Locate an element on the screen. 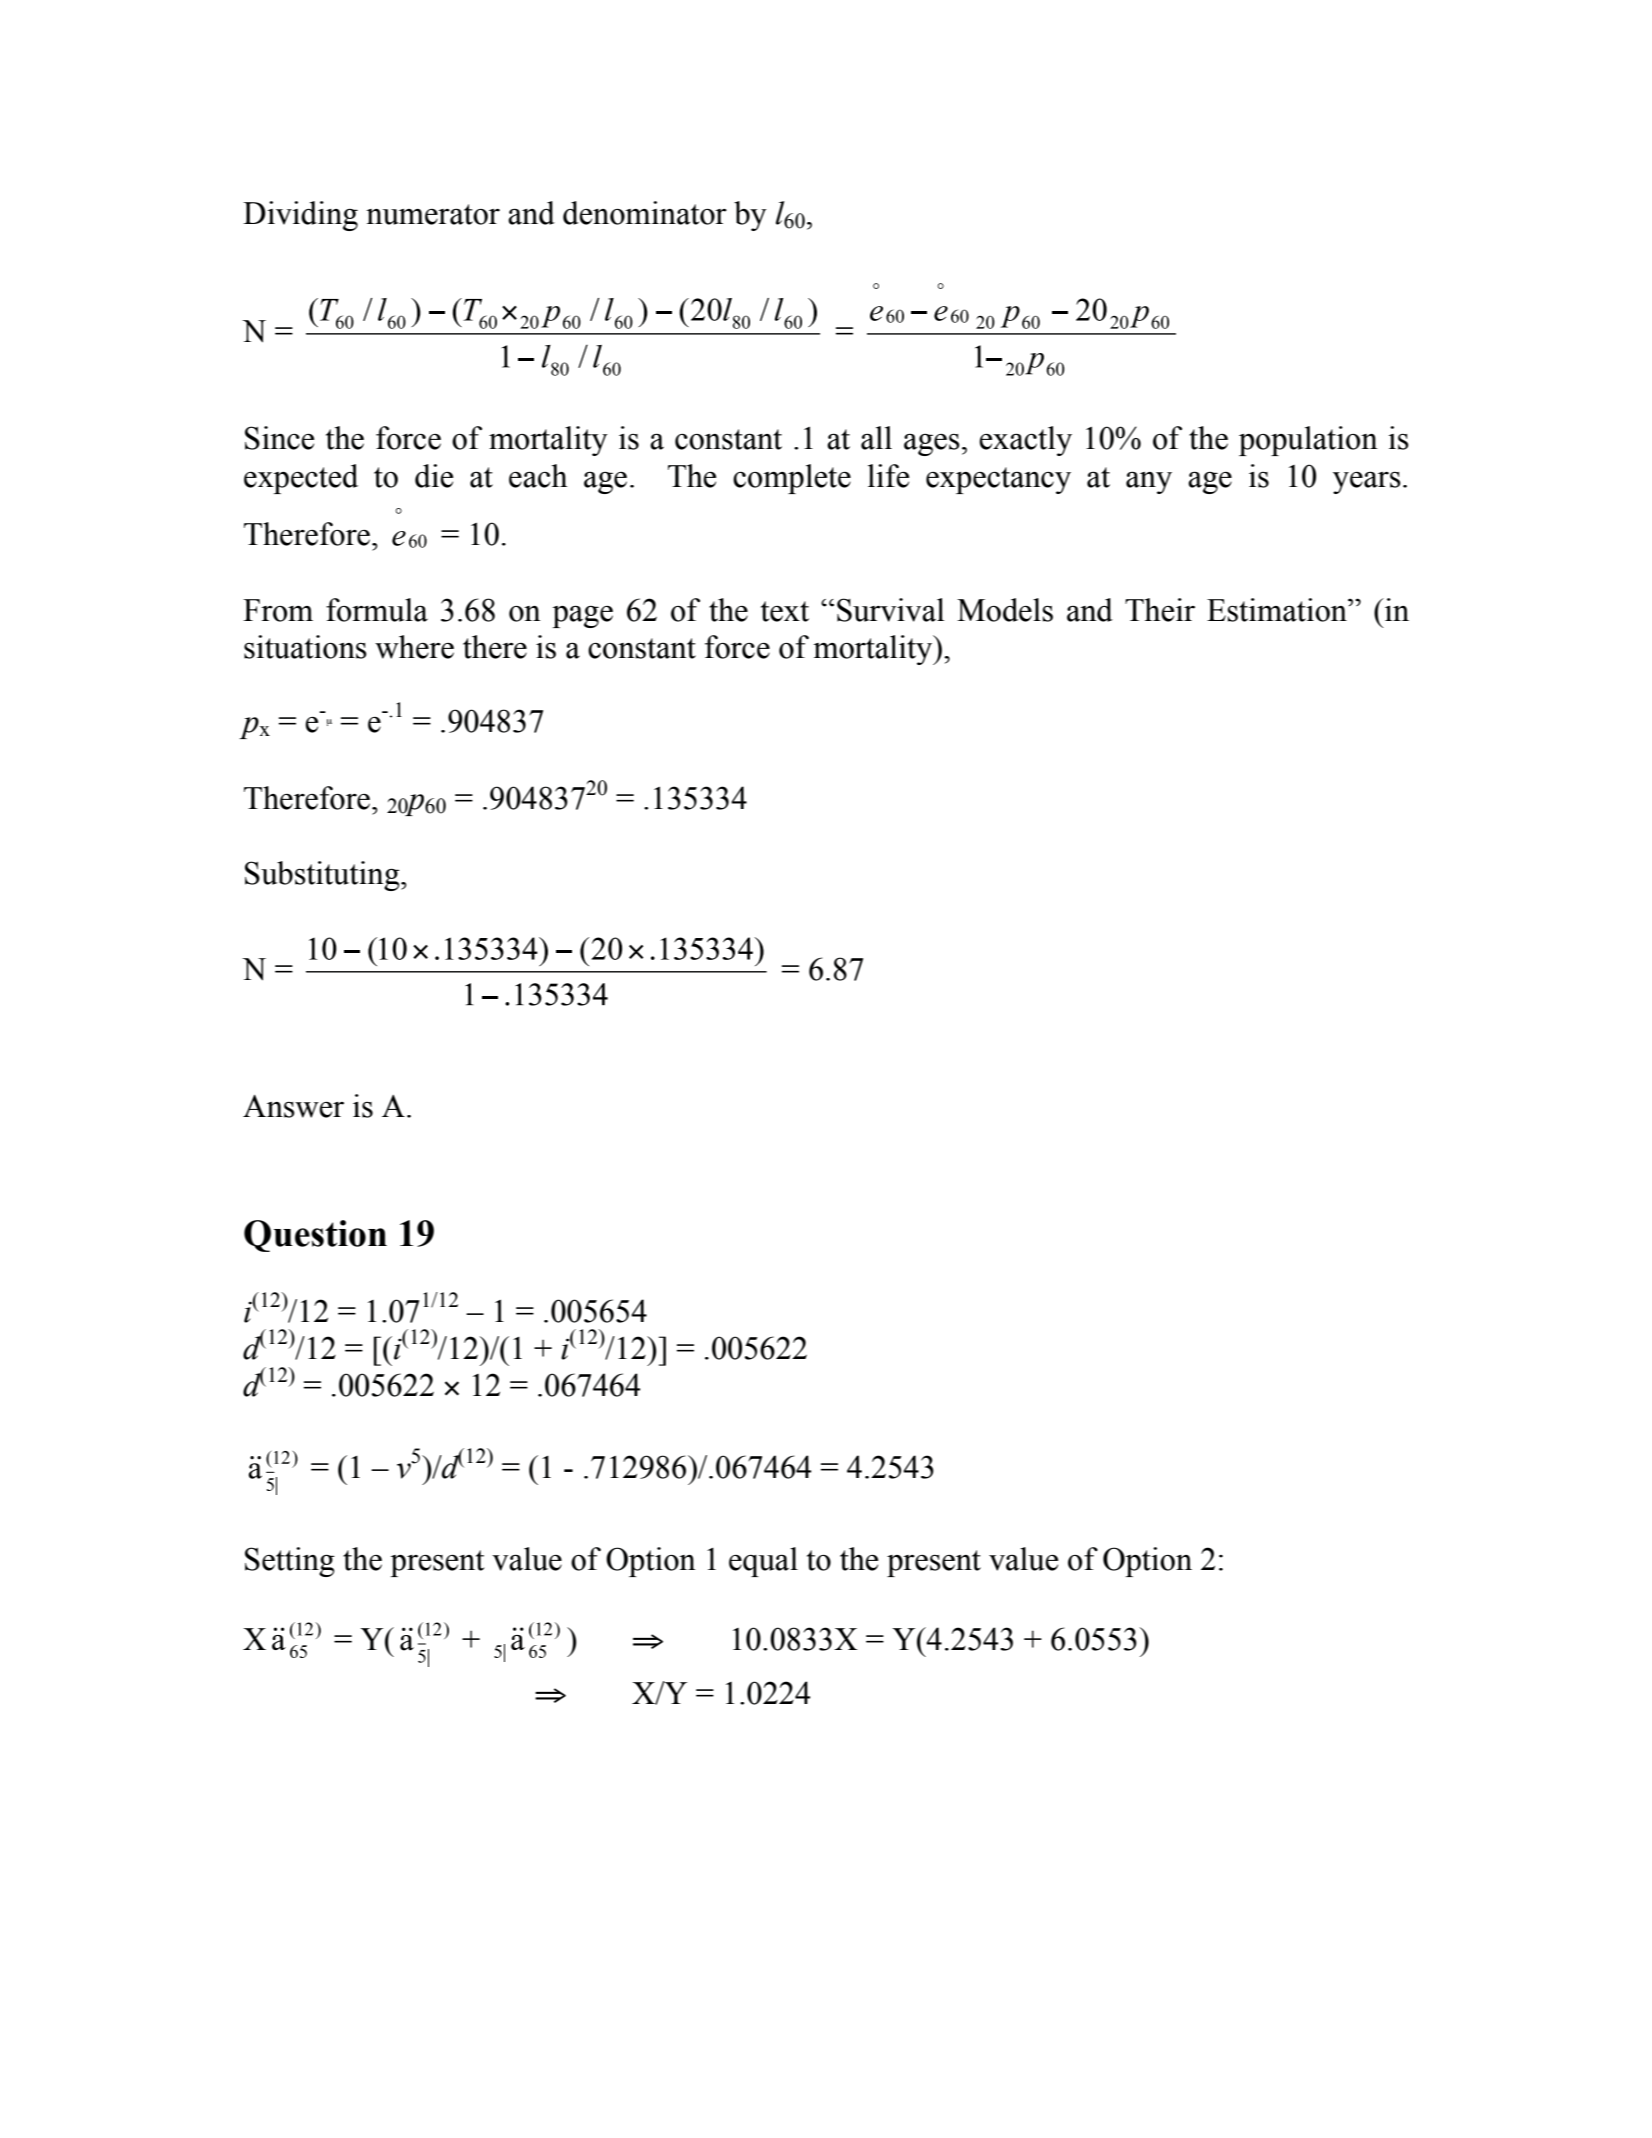  Setting is located at coordinates (290, 1562).
